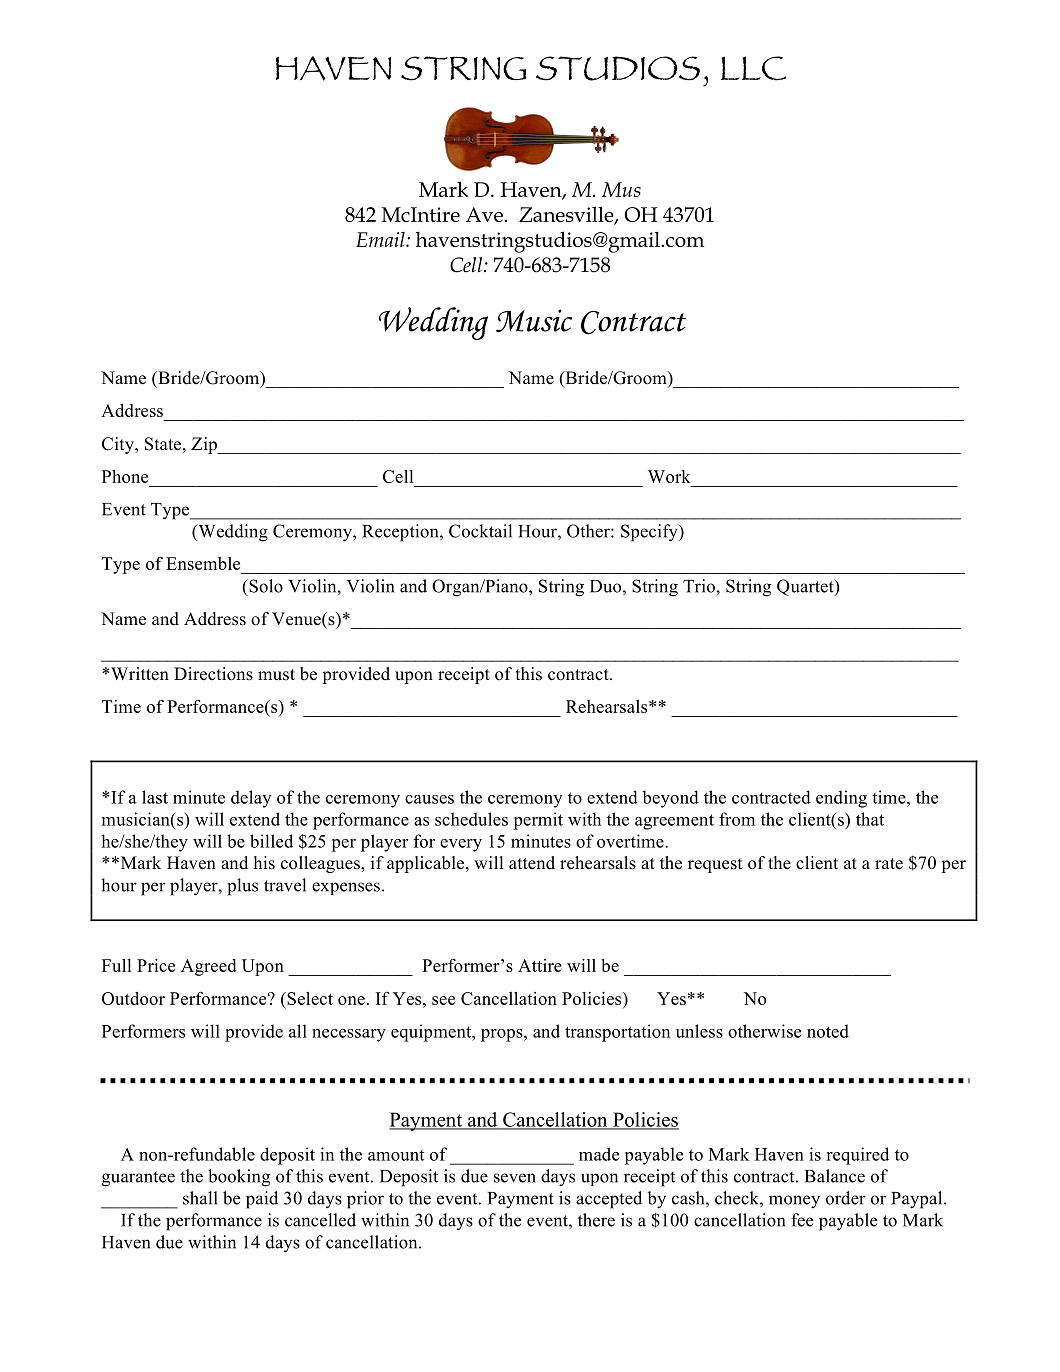  Describe the element at coordinates (753, 68) in the document. I see `LLC` at that location.
